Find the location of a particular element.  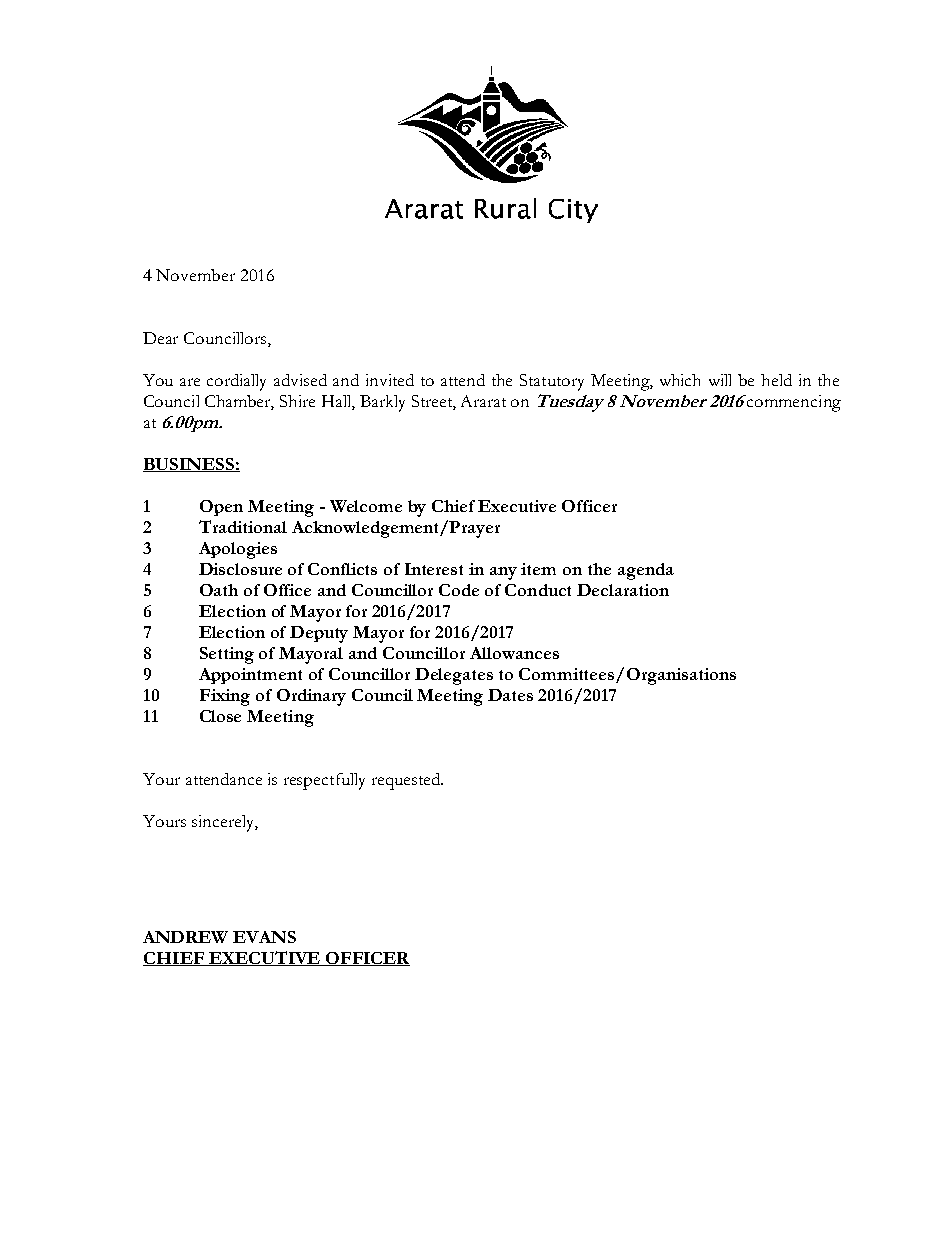

Setting is located at coordinates (227, 655).
